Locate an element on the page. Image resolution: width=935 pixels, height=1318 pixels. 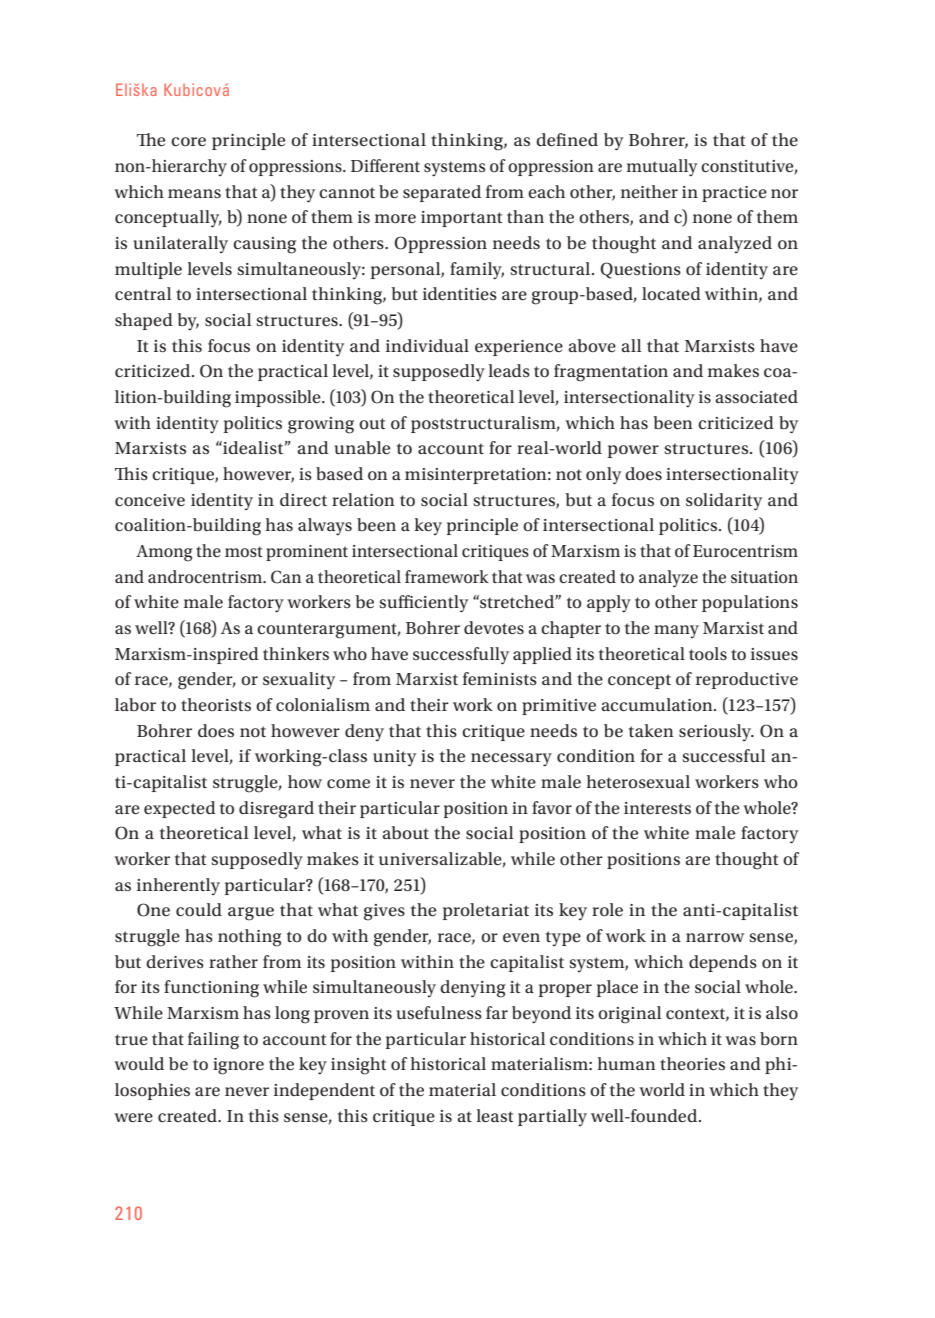
associated is located at coordinates (756, 397).
